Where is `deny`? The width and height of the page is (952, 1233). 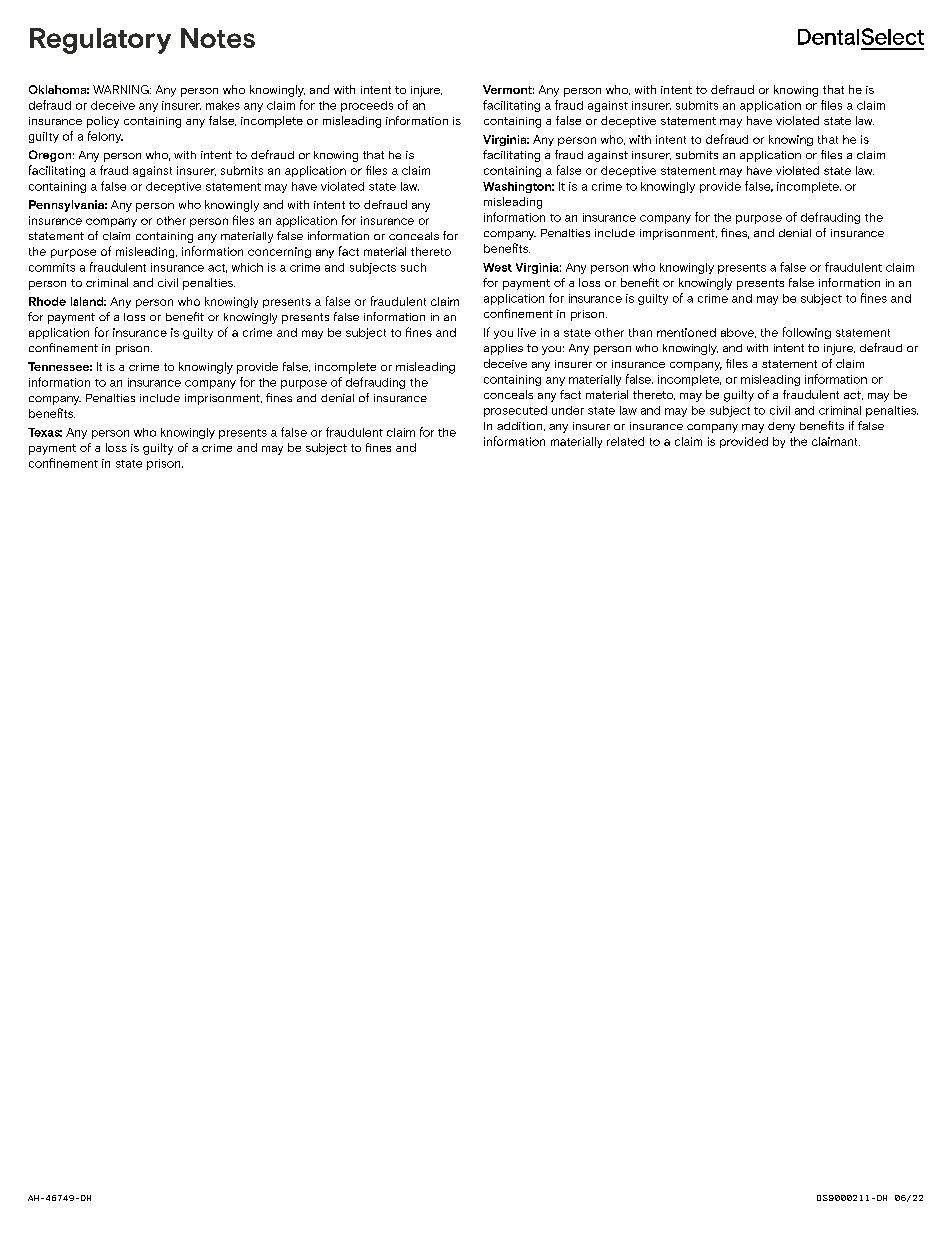 deny is located at coordinates (781, 427).
